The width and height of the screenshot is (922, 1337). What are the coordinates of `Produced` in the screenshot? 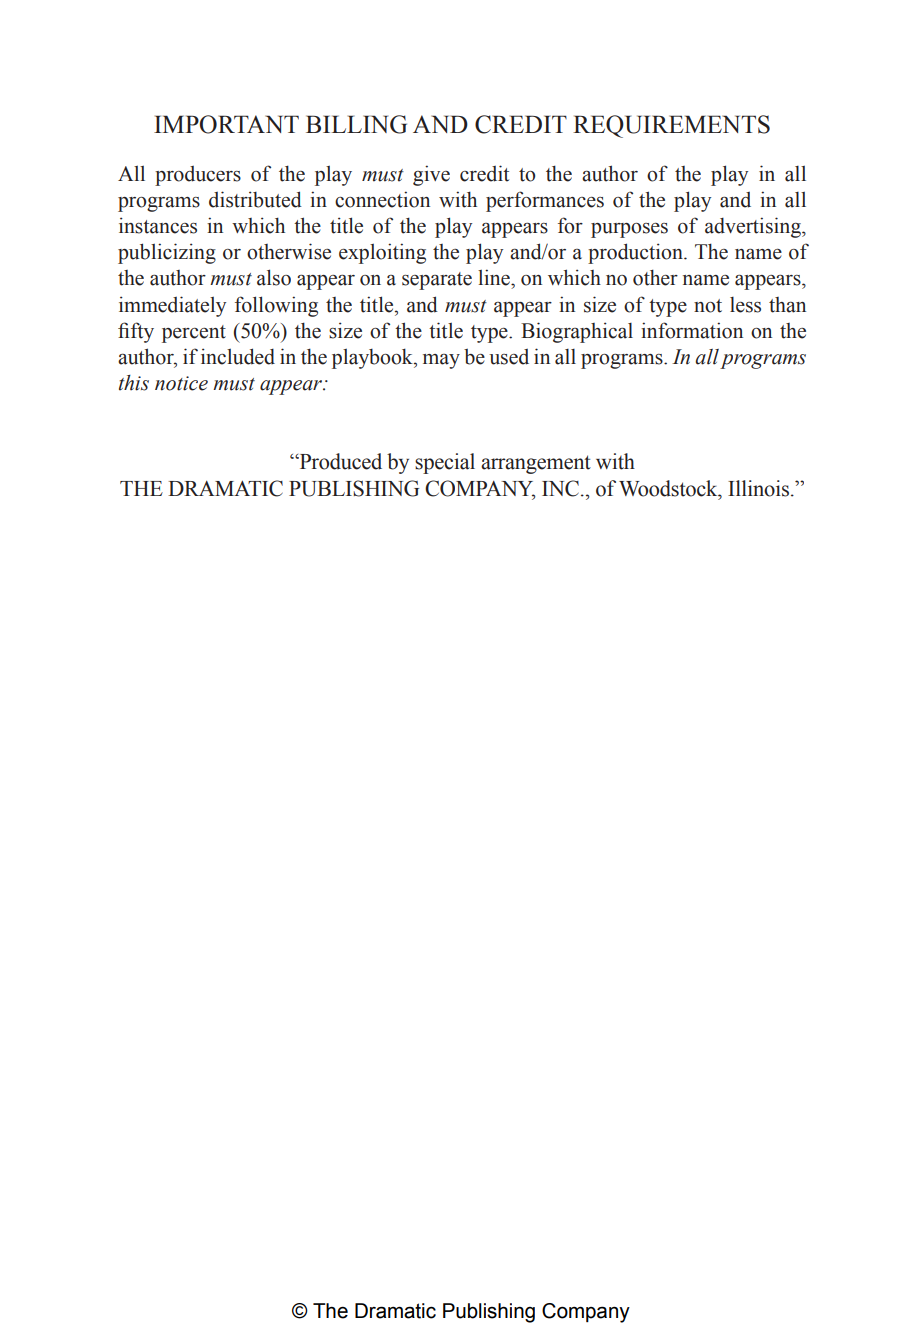 It's located at (339, 461).
